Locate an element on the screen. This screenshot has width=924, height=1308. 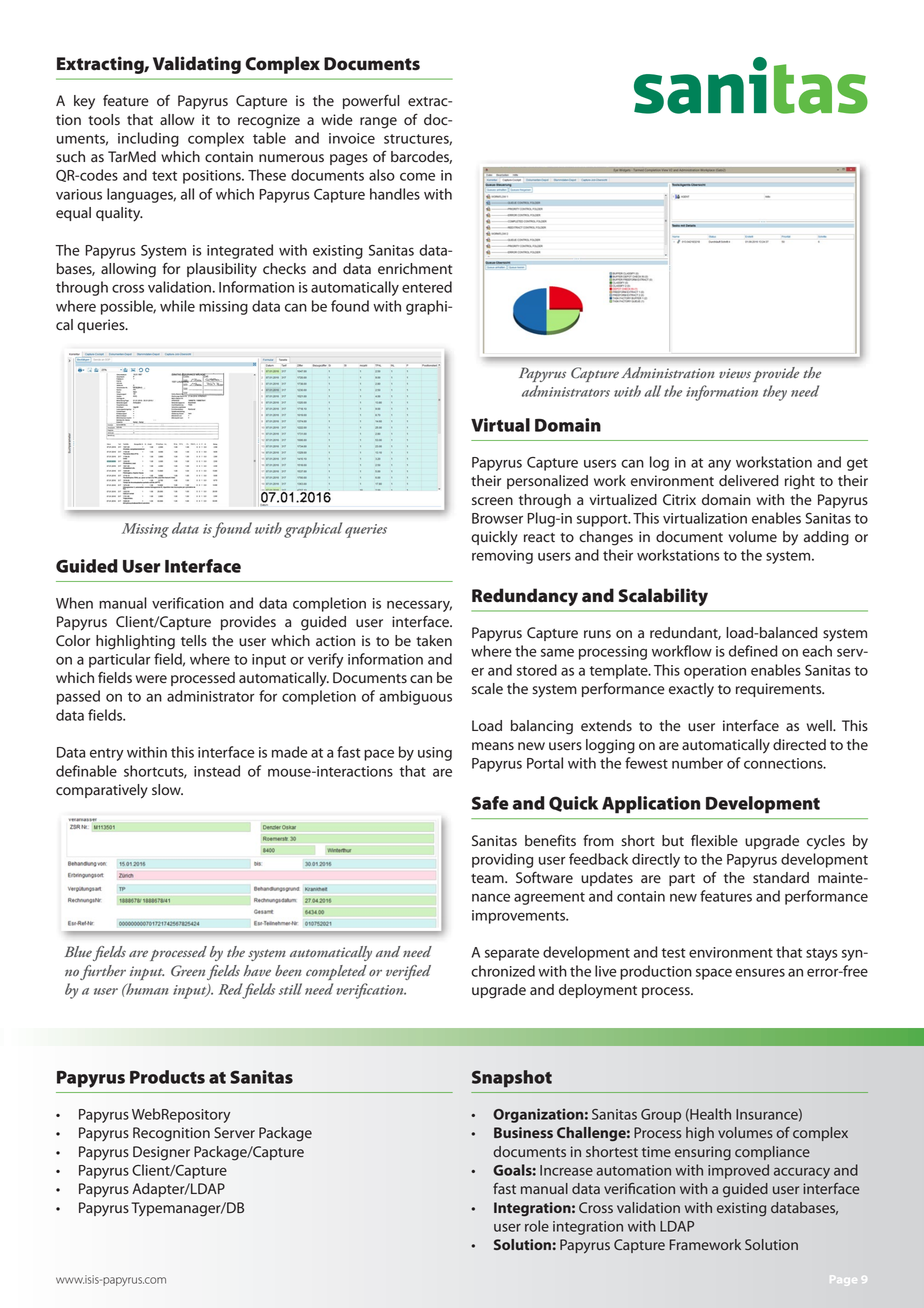
defined is located at coordinates (753, 651).
